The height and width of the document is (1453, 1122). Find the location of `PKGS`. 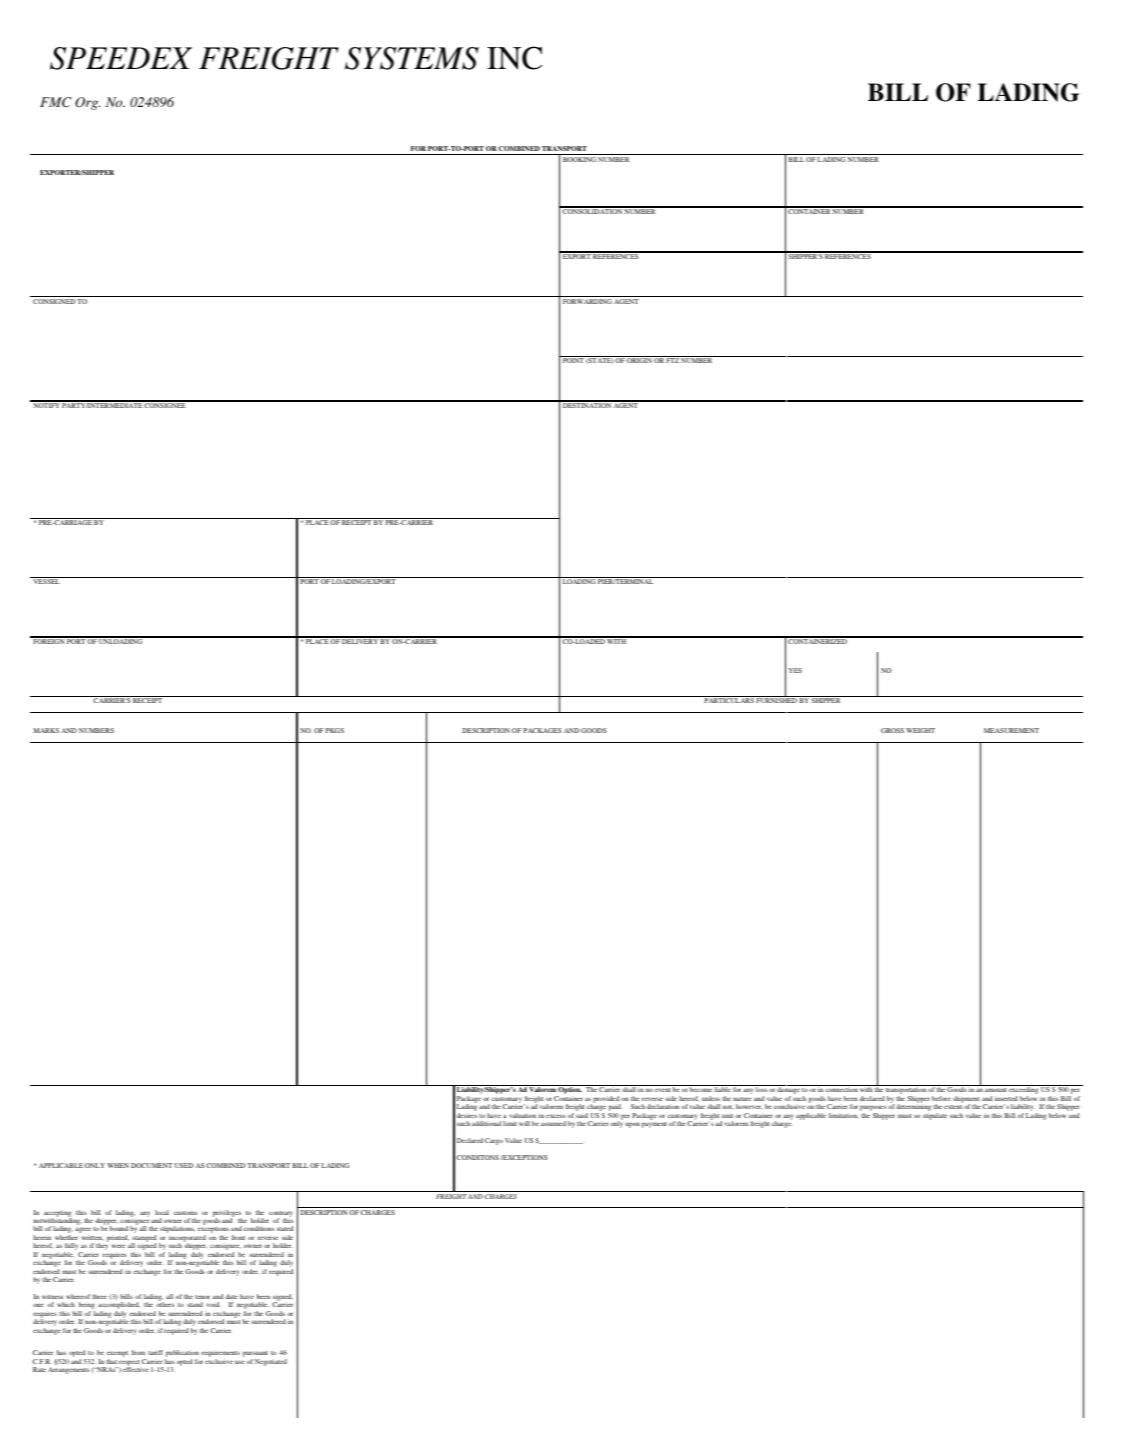

PKGS is located at coordinates (335, 730).
